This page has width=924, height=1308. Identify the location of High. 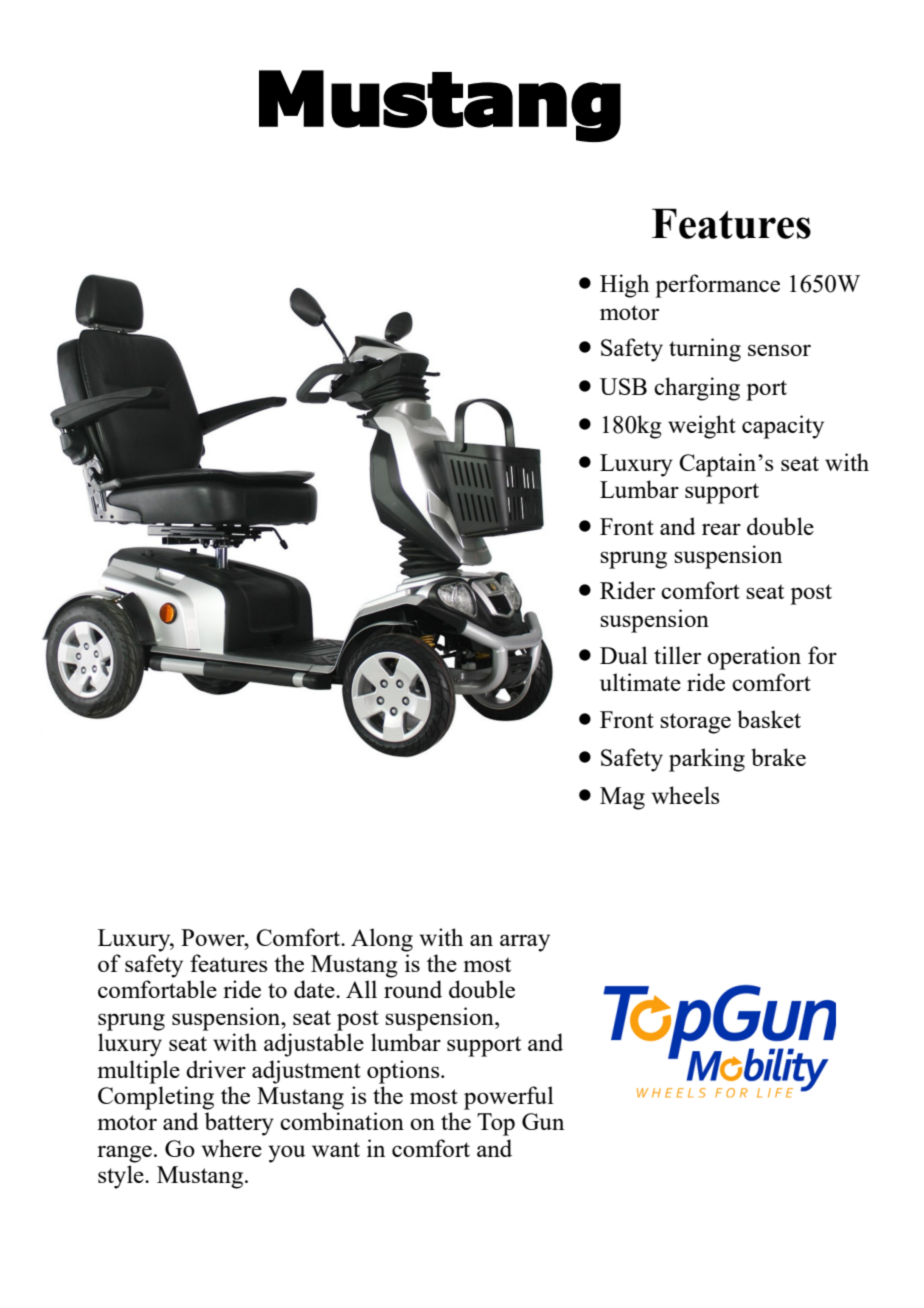
(624, 286).
